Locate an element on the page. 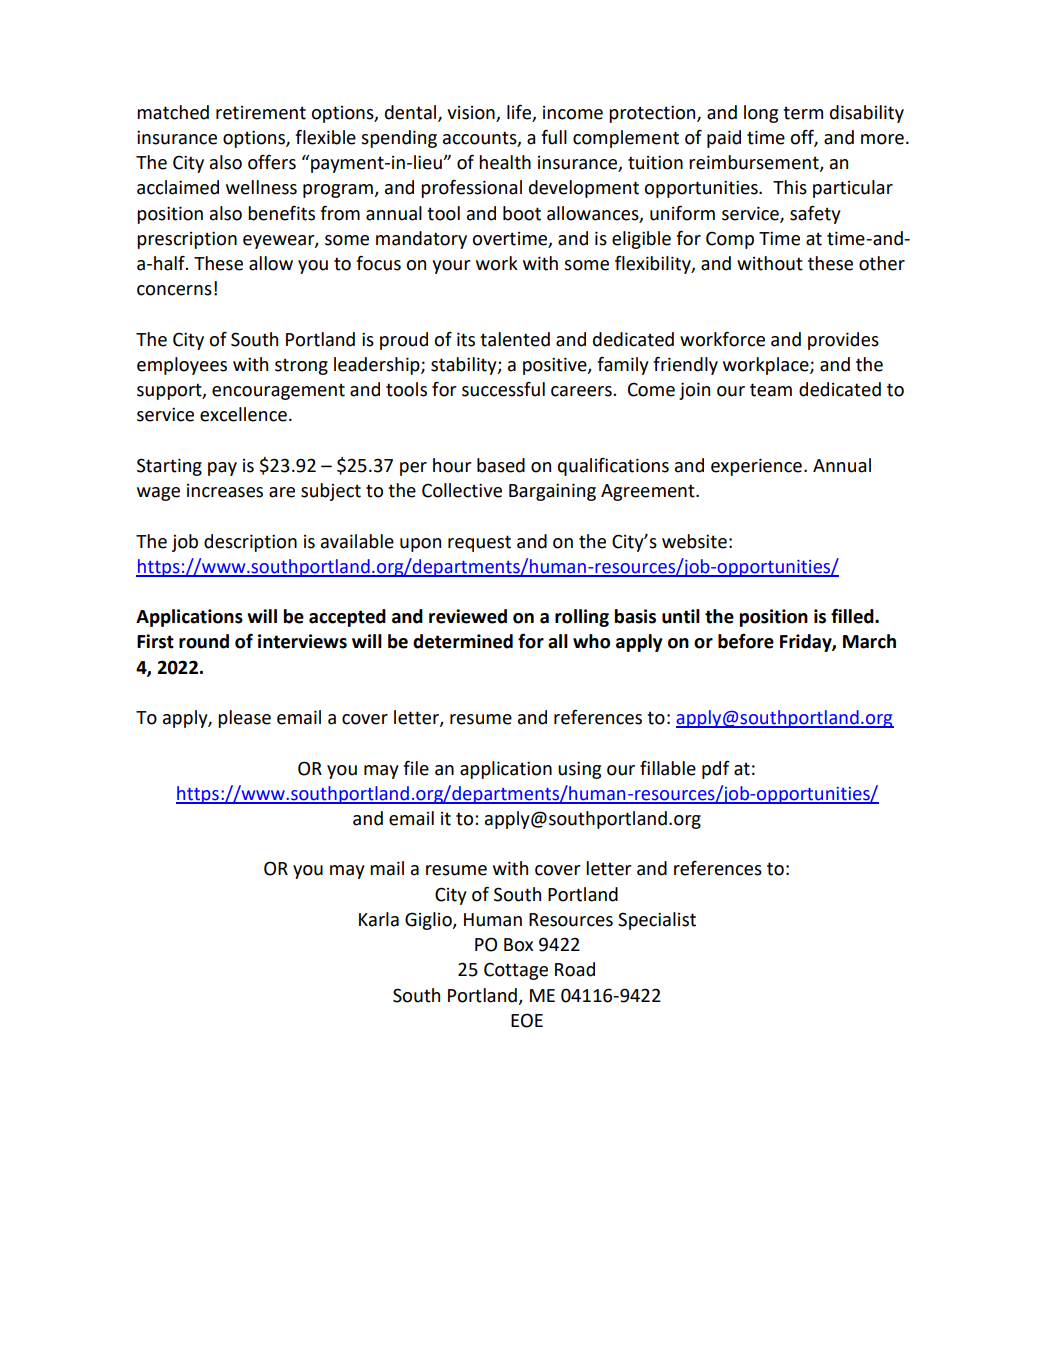  Specialist is located at coordinates (657, 921).
